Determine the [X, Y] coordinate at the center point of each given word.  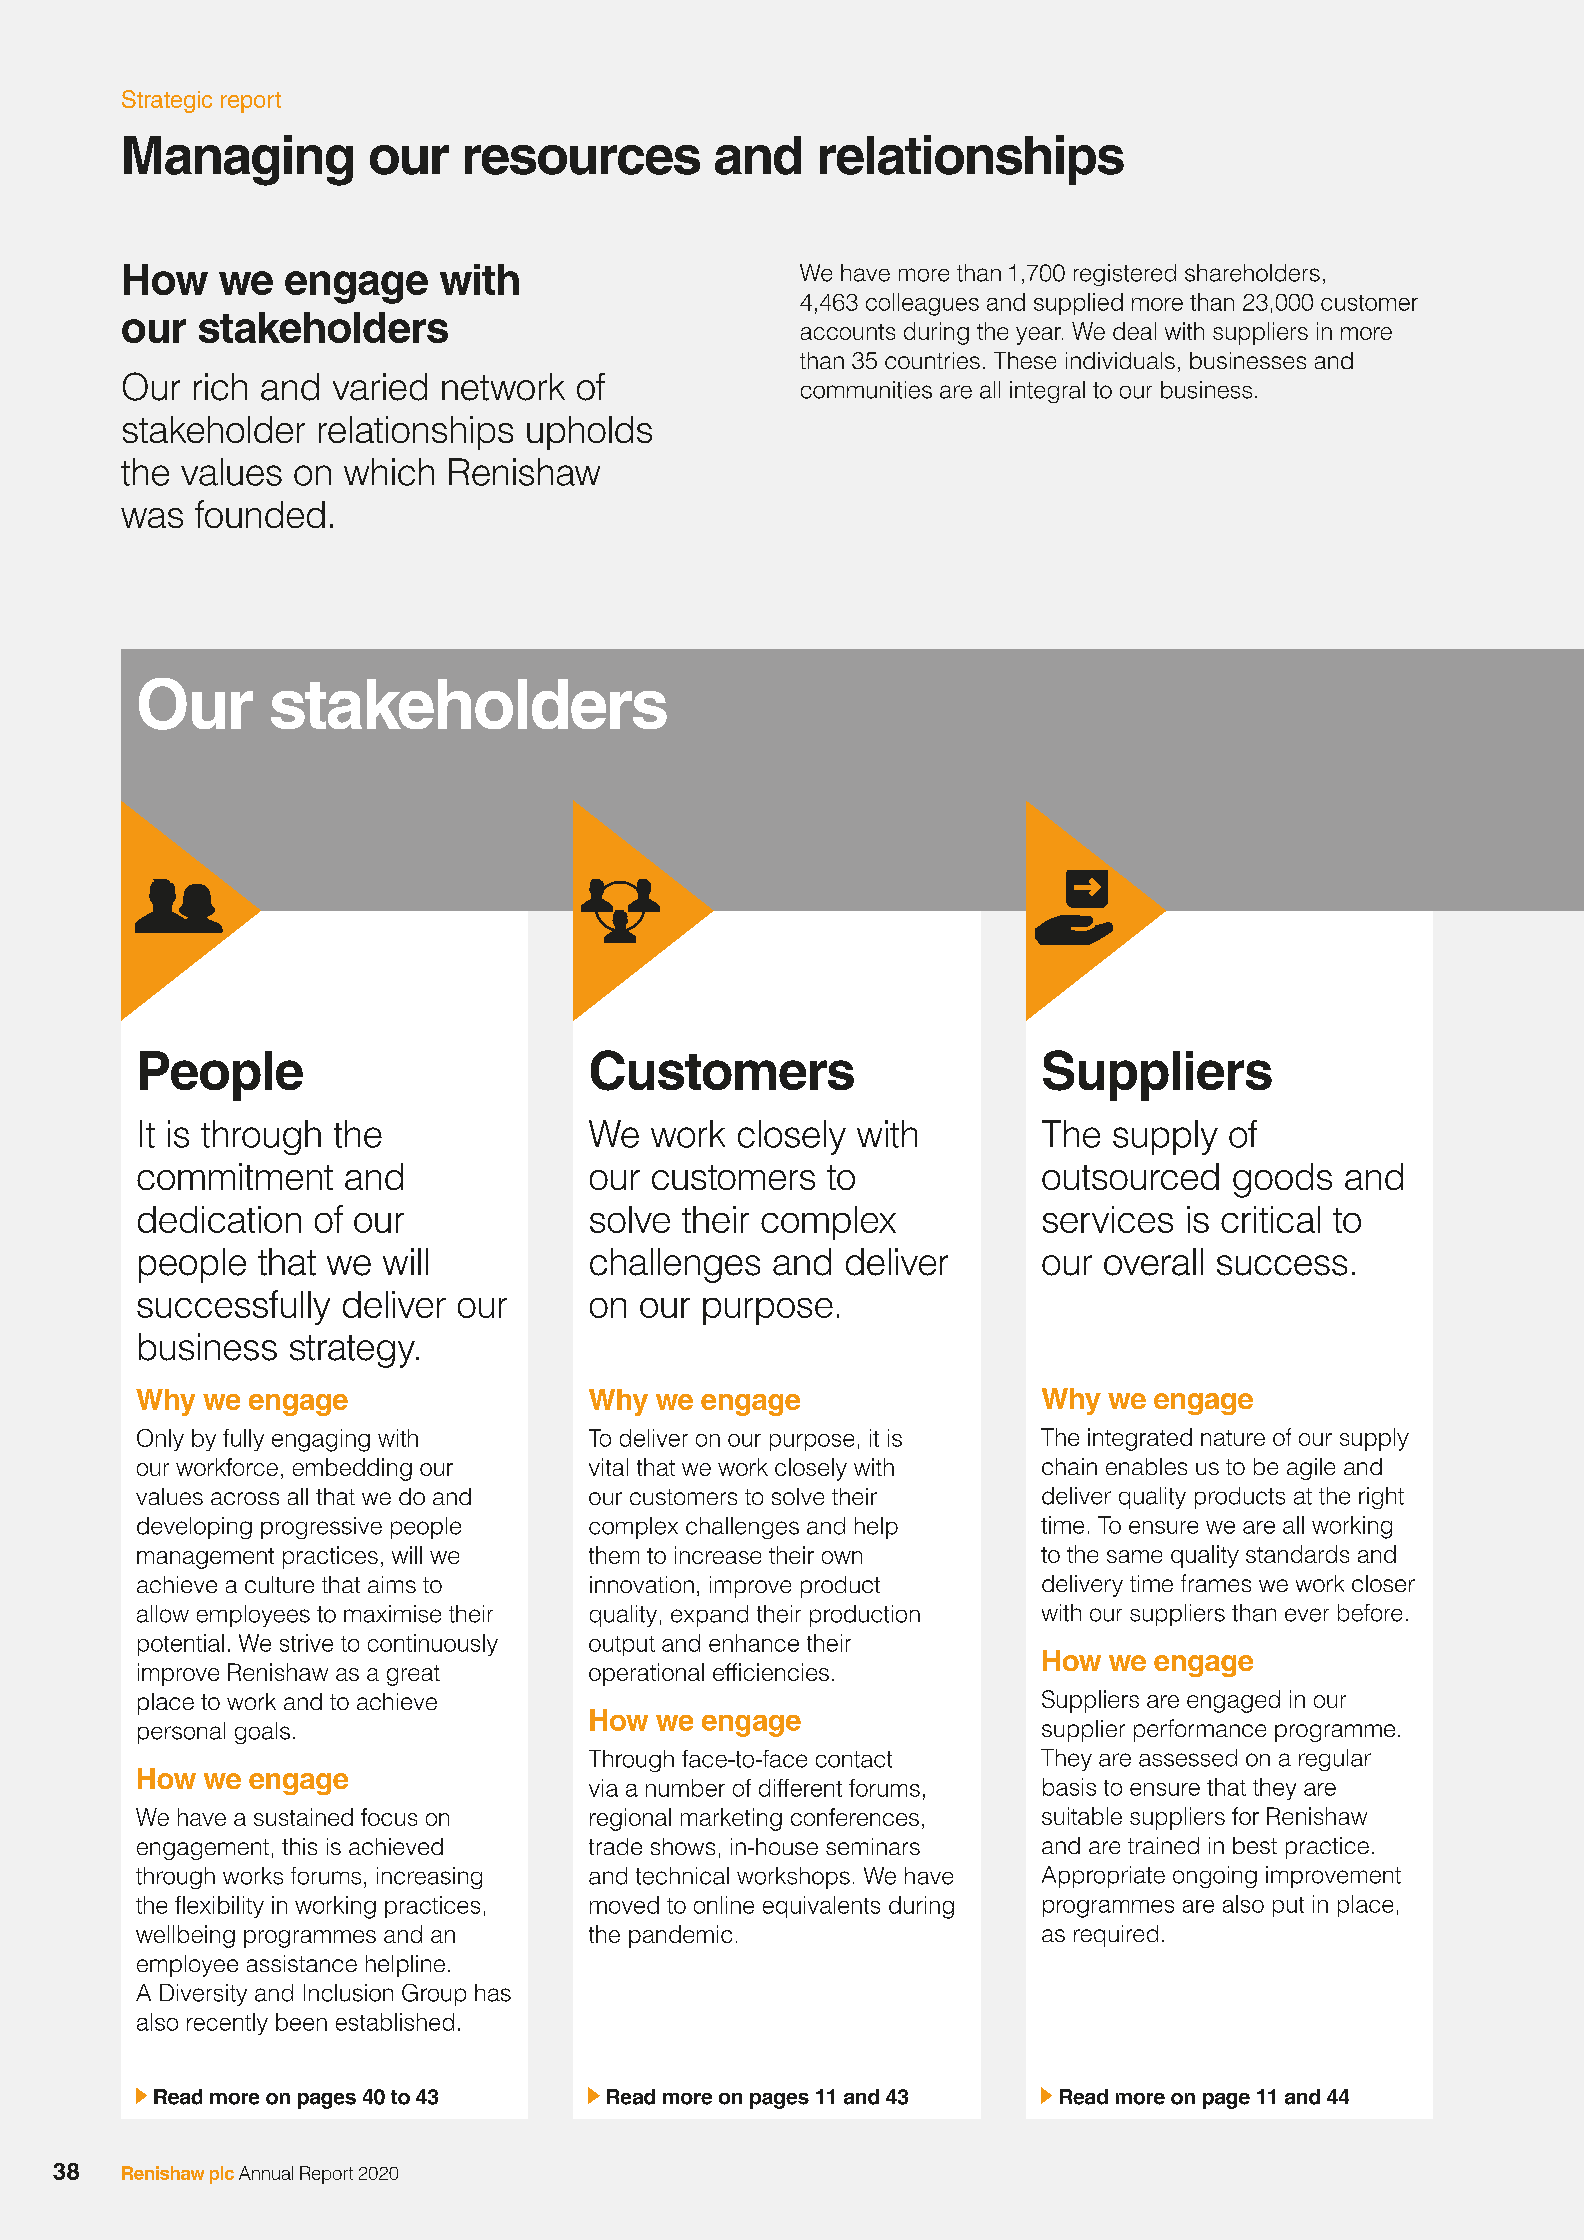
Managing [238, 160]
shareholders [1252, 273]
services [1108, 1219]
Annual [266, 2173]
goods [1282, 1180]
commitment [235, 1176]
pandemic [680, 1936]
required [1116, 1936]
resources [582, 160]
